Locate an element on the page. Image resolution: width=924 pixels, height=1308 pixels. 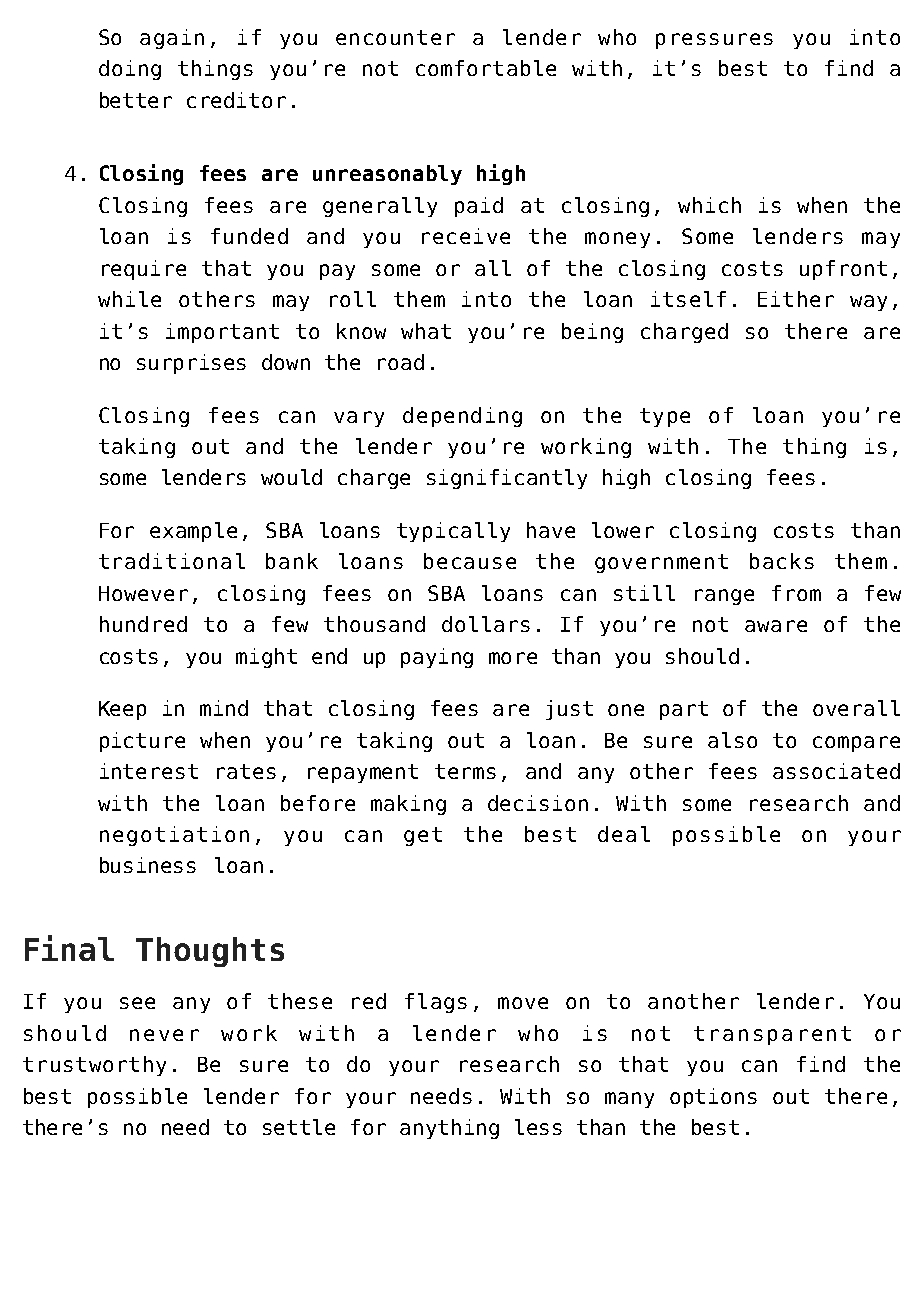
which is located at coordinates (709, 205).
